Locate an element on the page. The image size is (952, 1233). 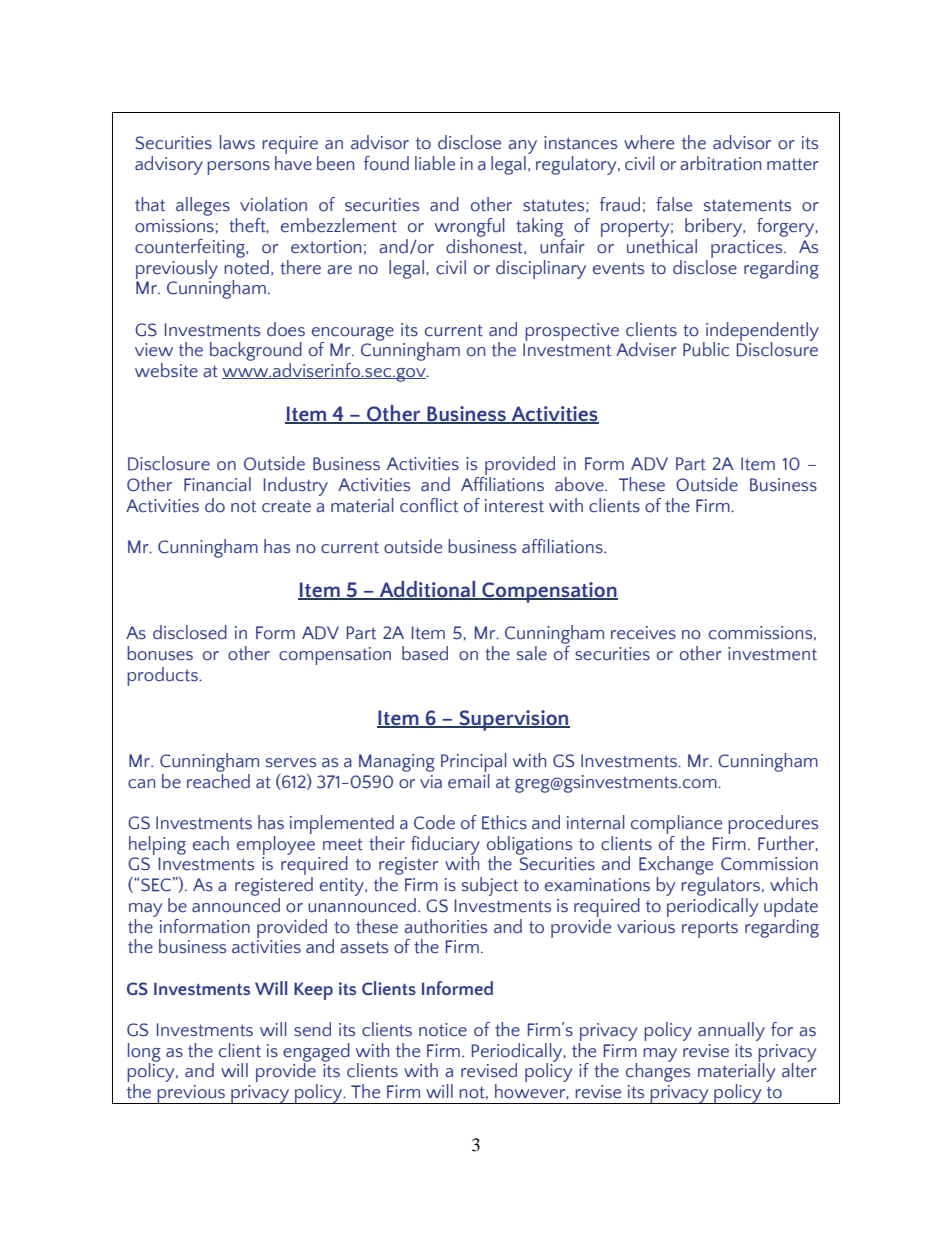
receives is located at coordinates (643, 633).
